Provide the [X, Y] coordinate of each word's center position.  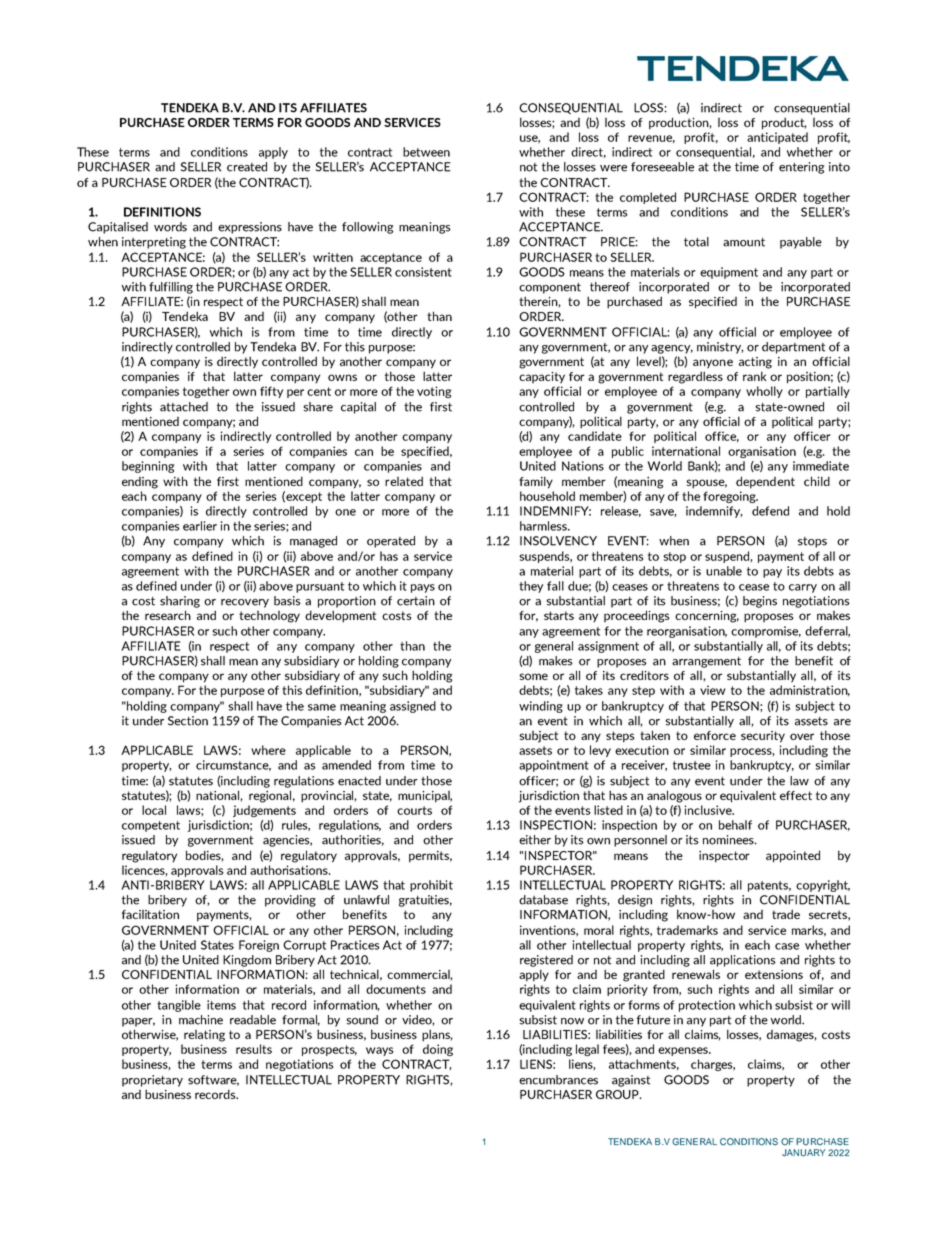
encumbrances [558, 1080]
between [426, 152]
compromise [766, 632]
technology [269, 617]
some [533, 676]
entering [801, 168]
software [213, 1080]
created [247, 167]
